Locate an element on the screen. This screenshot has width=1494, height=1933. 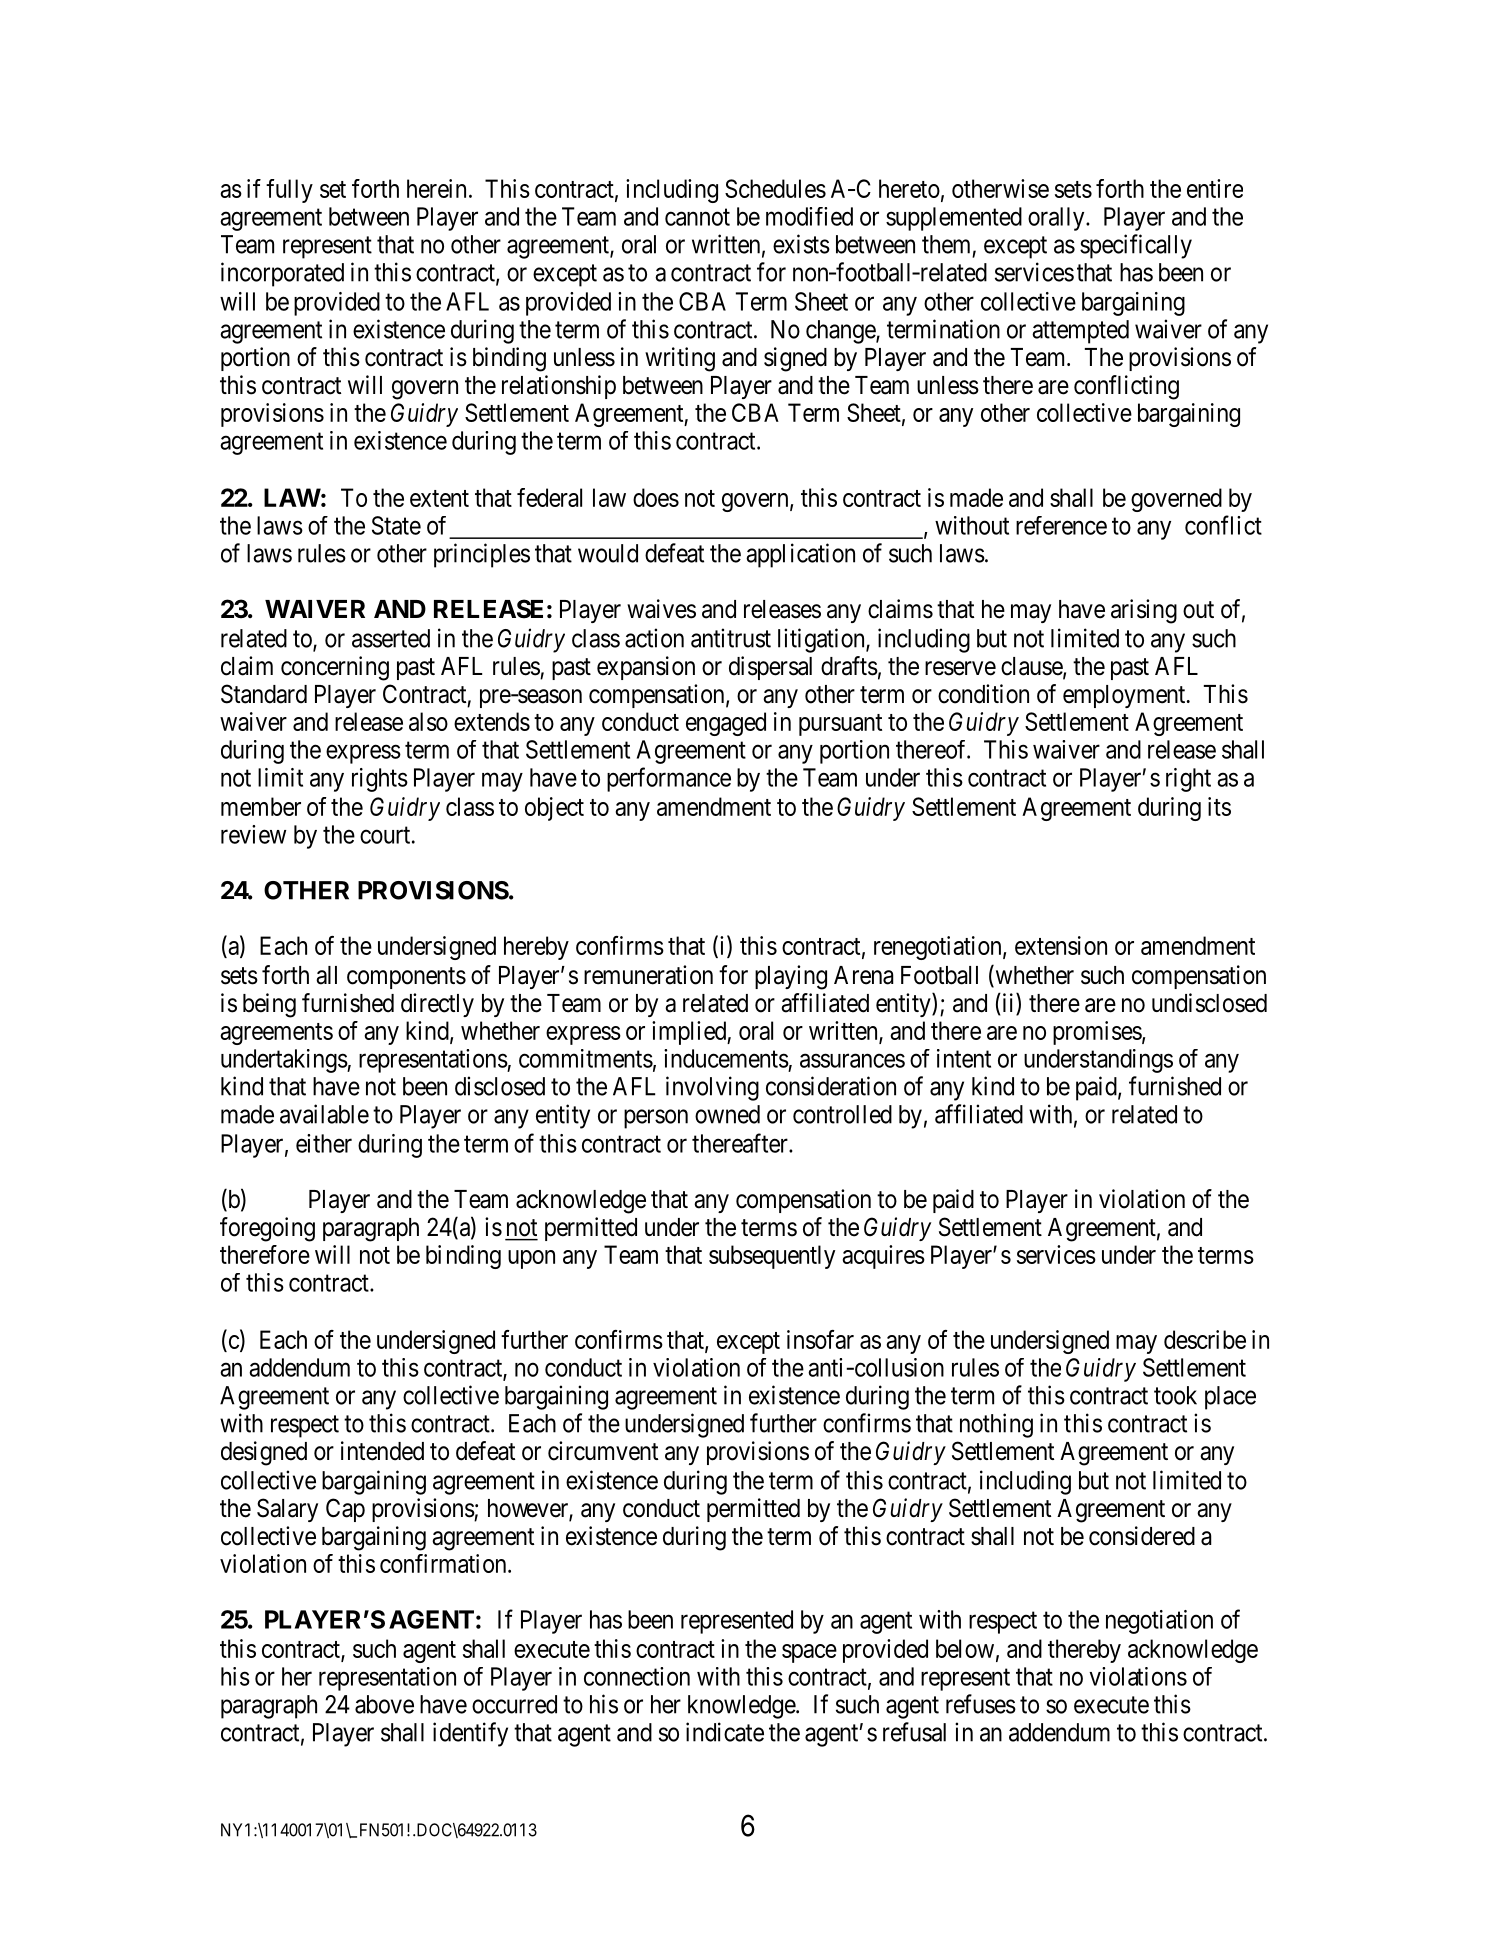
arising is located at coordinates (1144, 611).
